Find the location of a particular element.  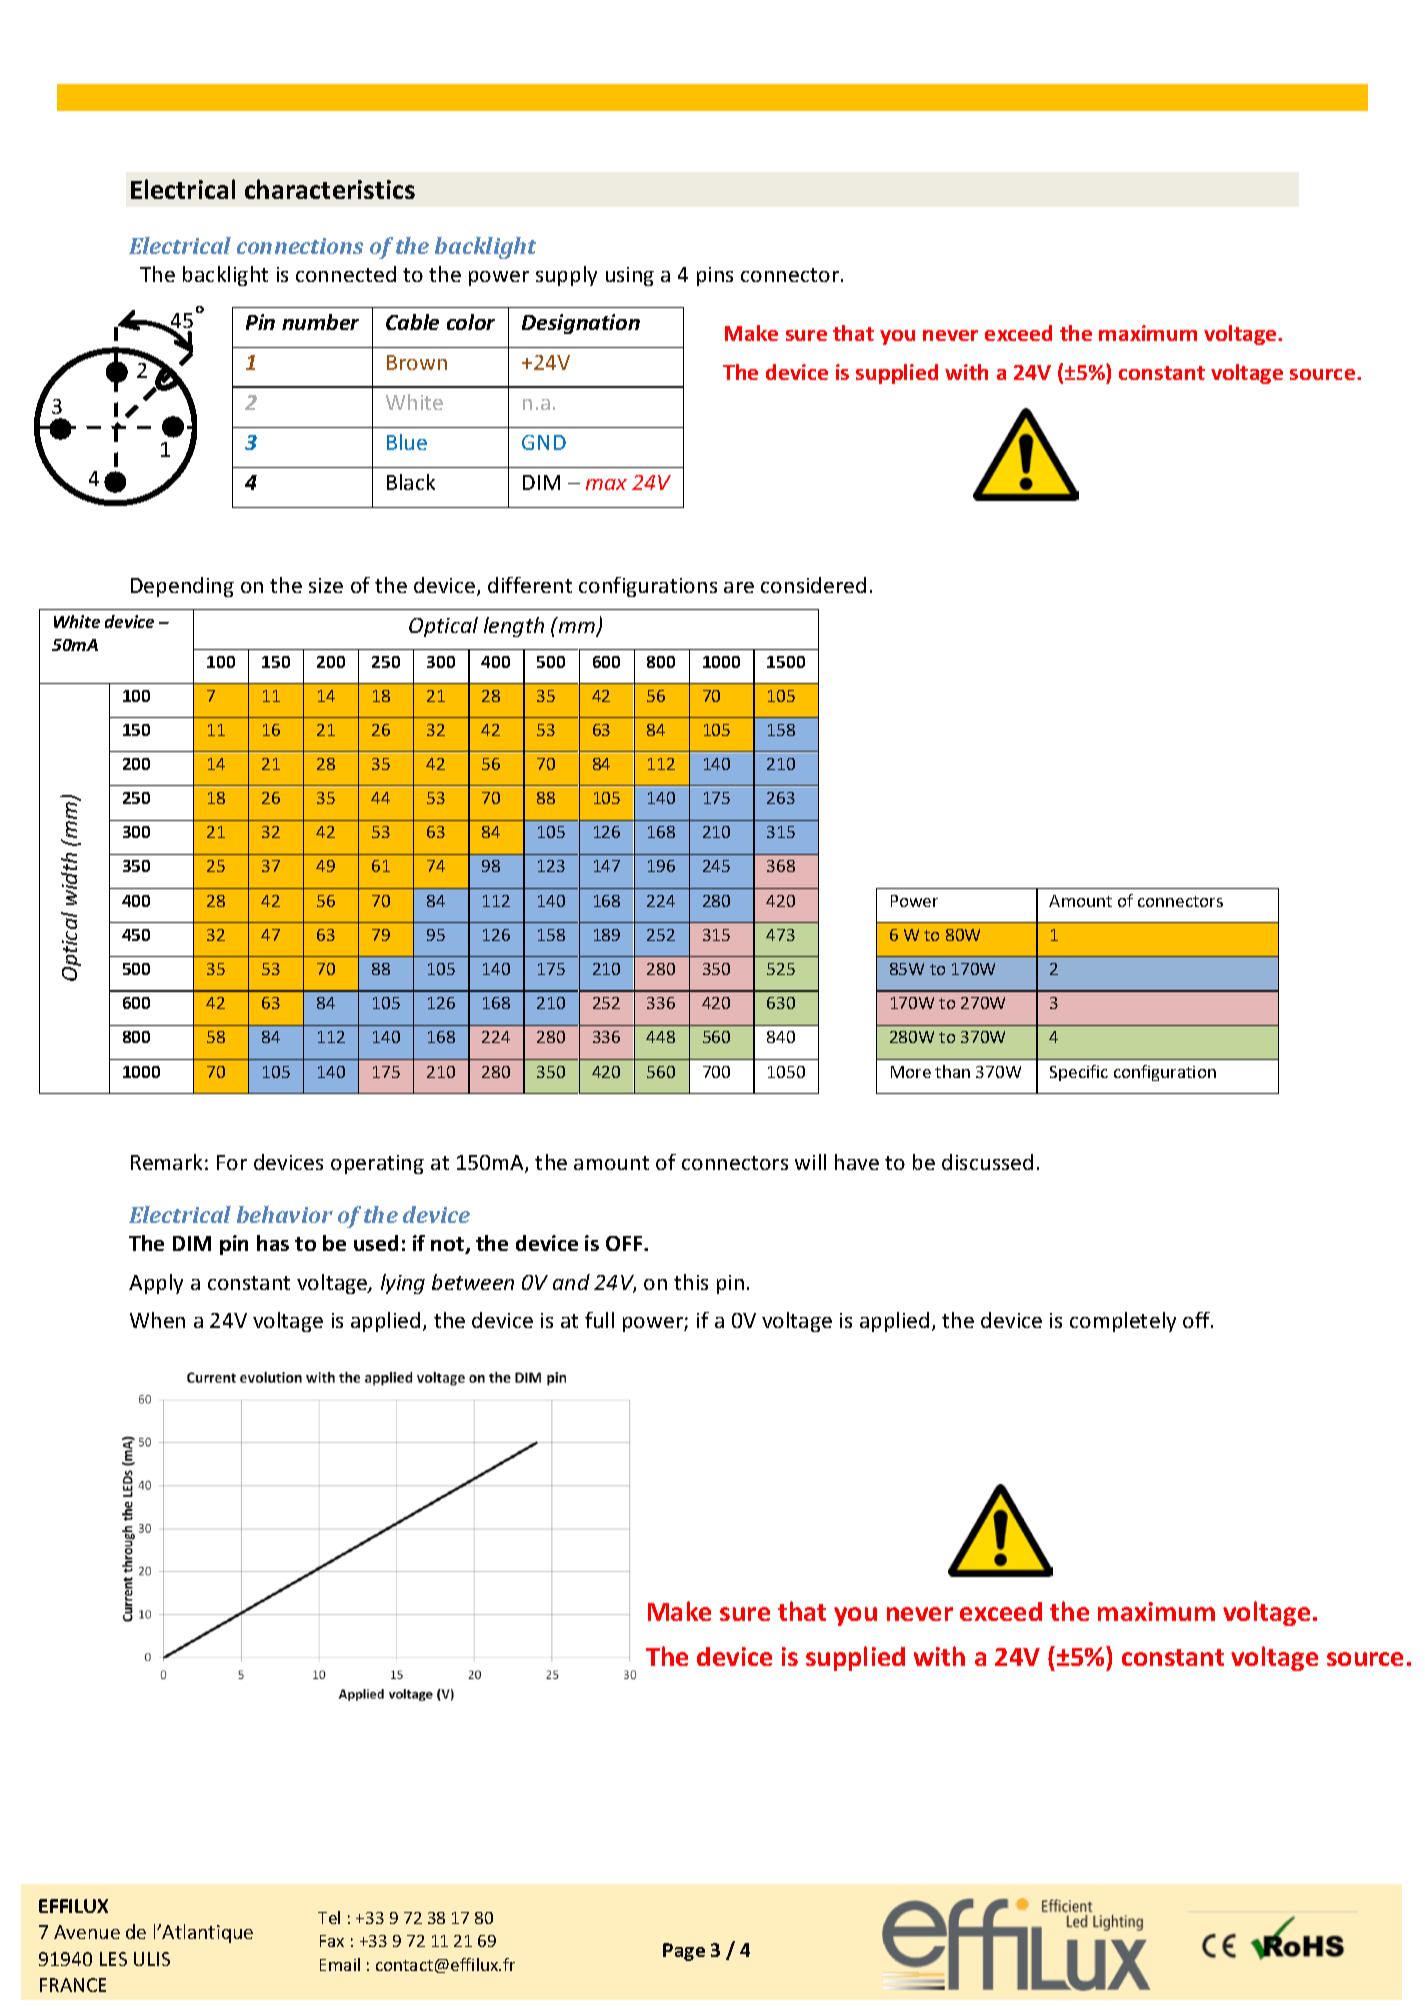

and is located at coordinates (571, 1282).
